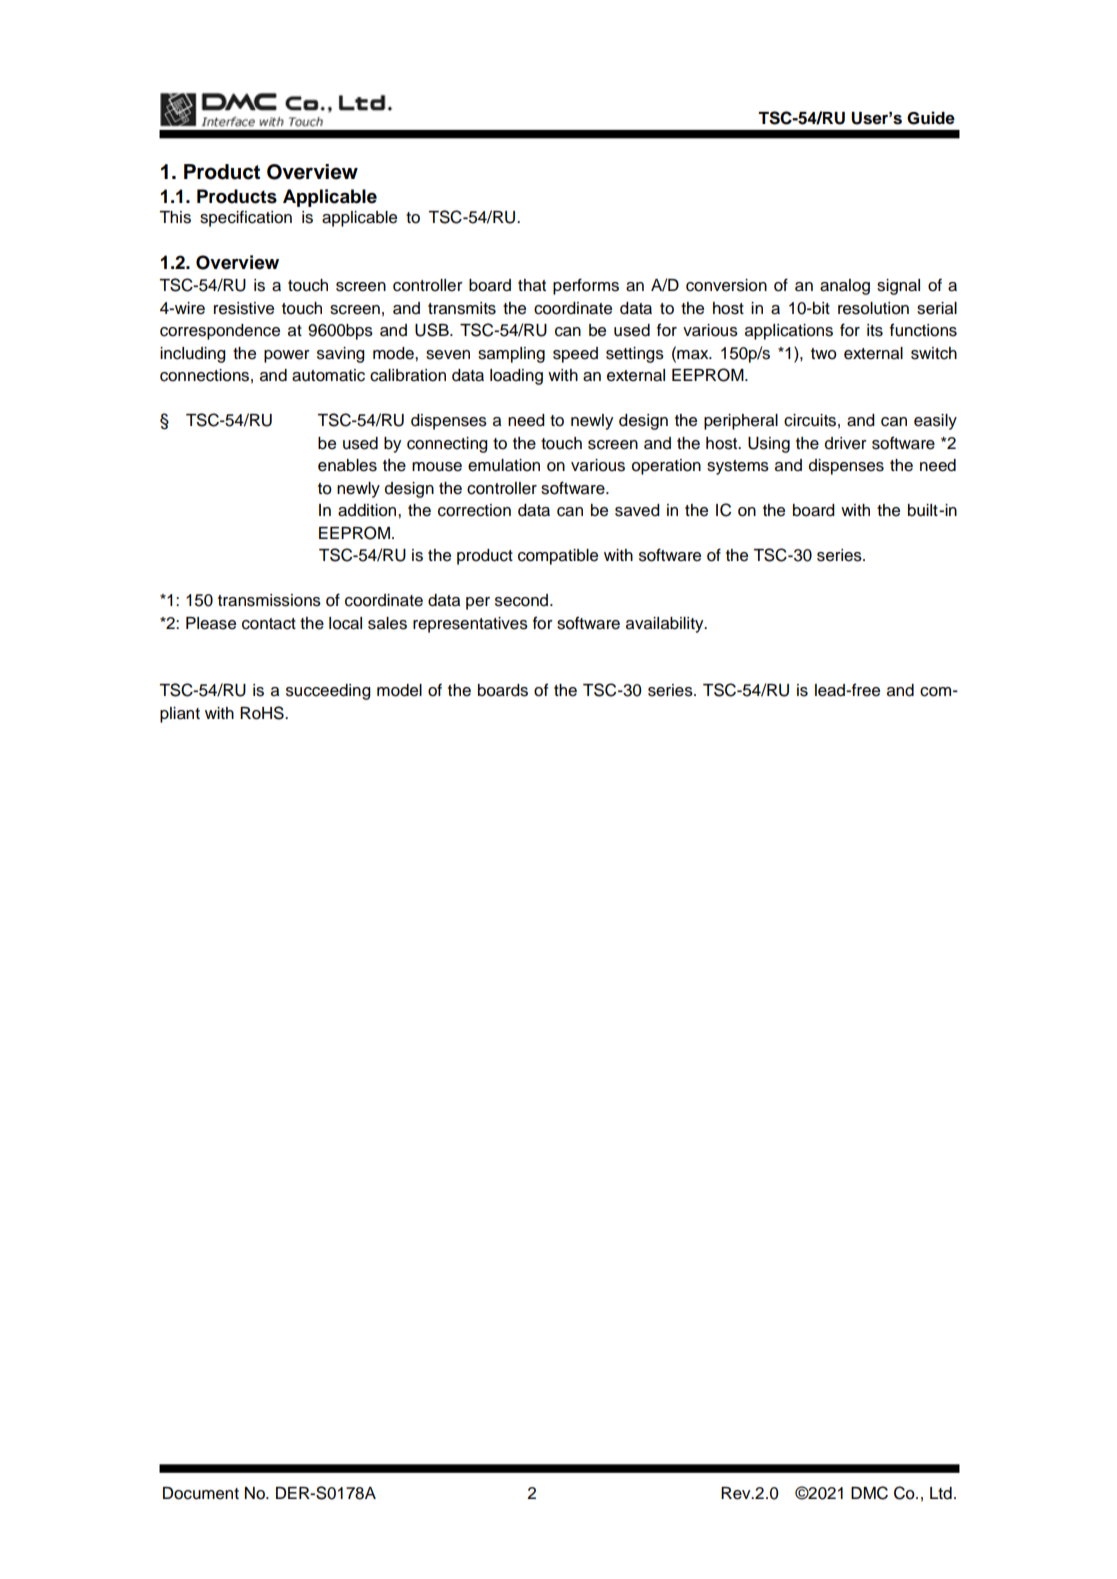 This image has height=1579, width=1117. Describe the element at coordinates (328, 692) in the image. I see `succeeding` at that location.
